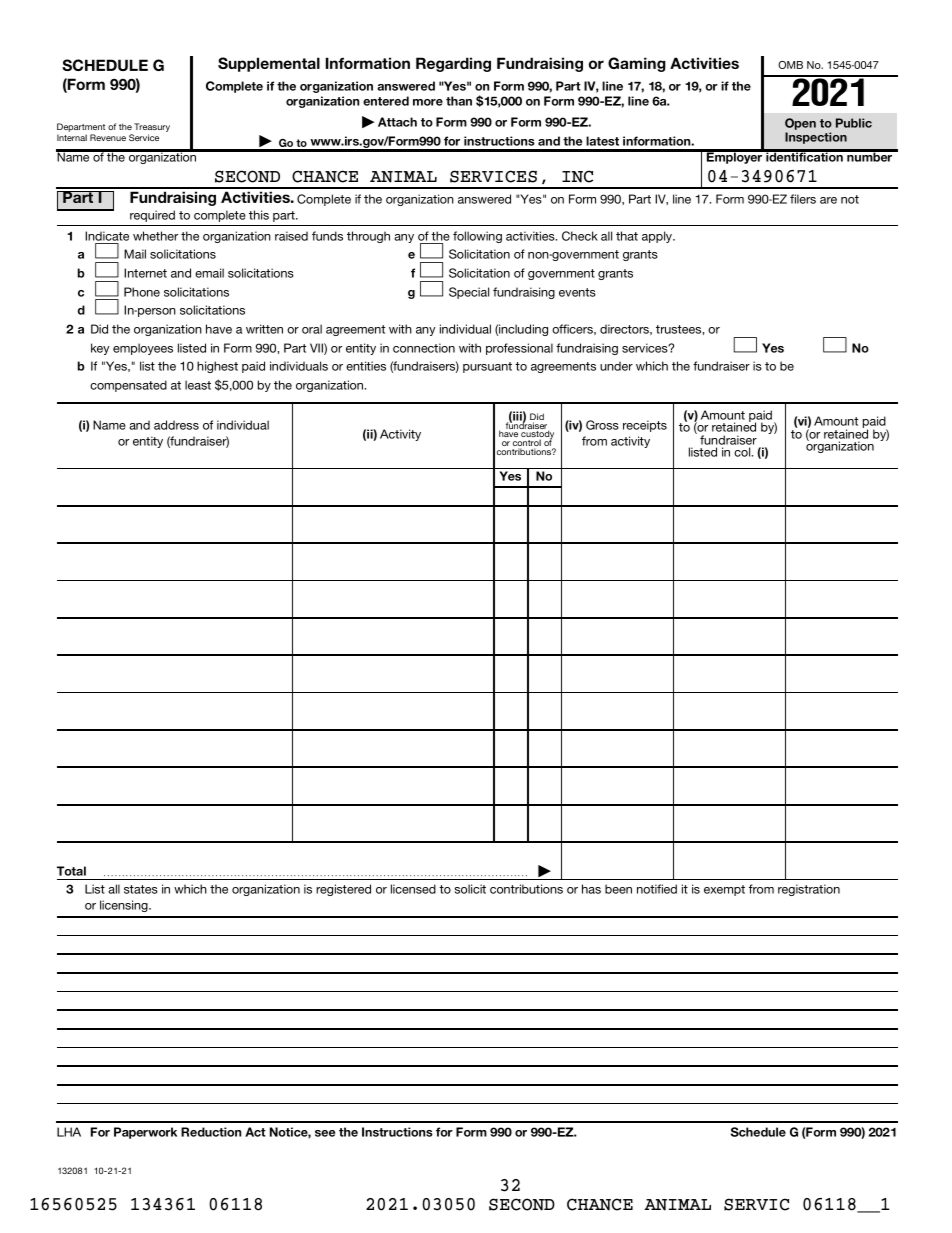 This screenshot has height=1233, width=952. What do you see at coordinates (743, 452) in the screenshot?
I see `col` at bounding box center [743, 452].
